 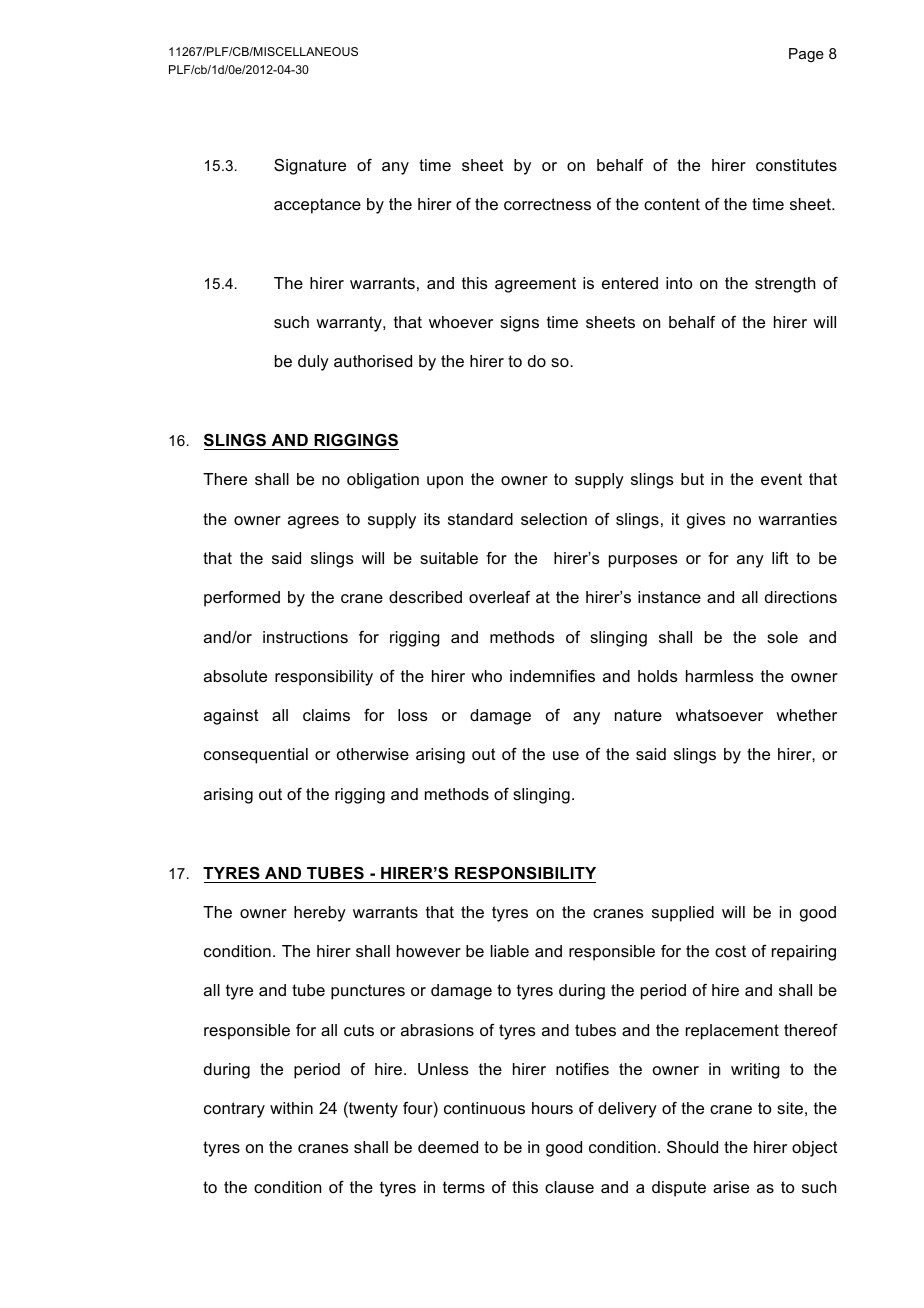 What do you see at coordinates (552, 1108) in the image?
I see `hours` at bounding box center [552, 1108].
